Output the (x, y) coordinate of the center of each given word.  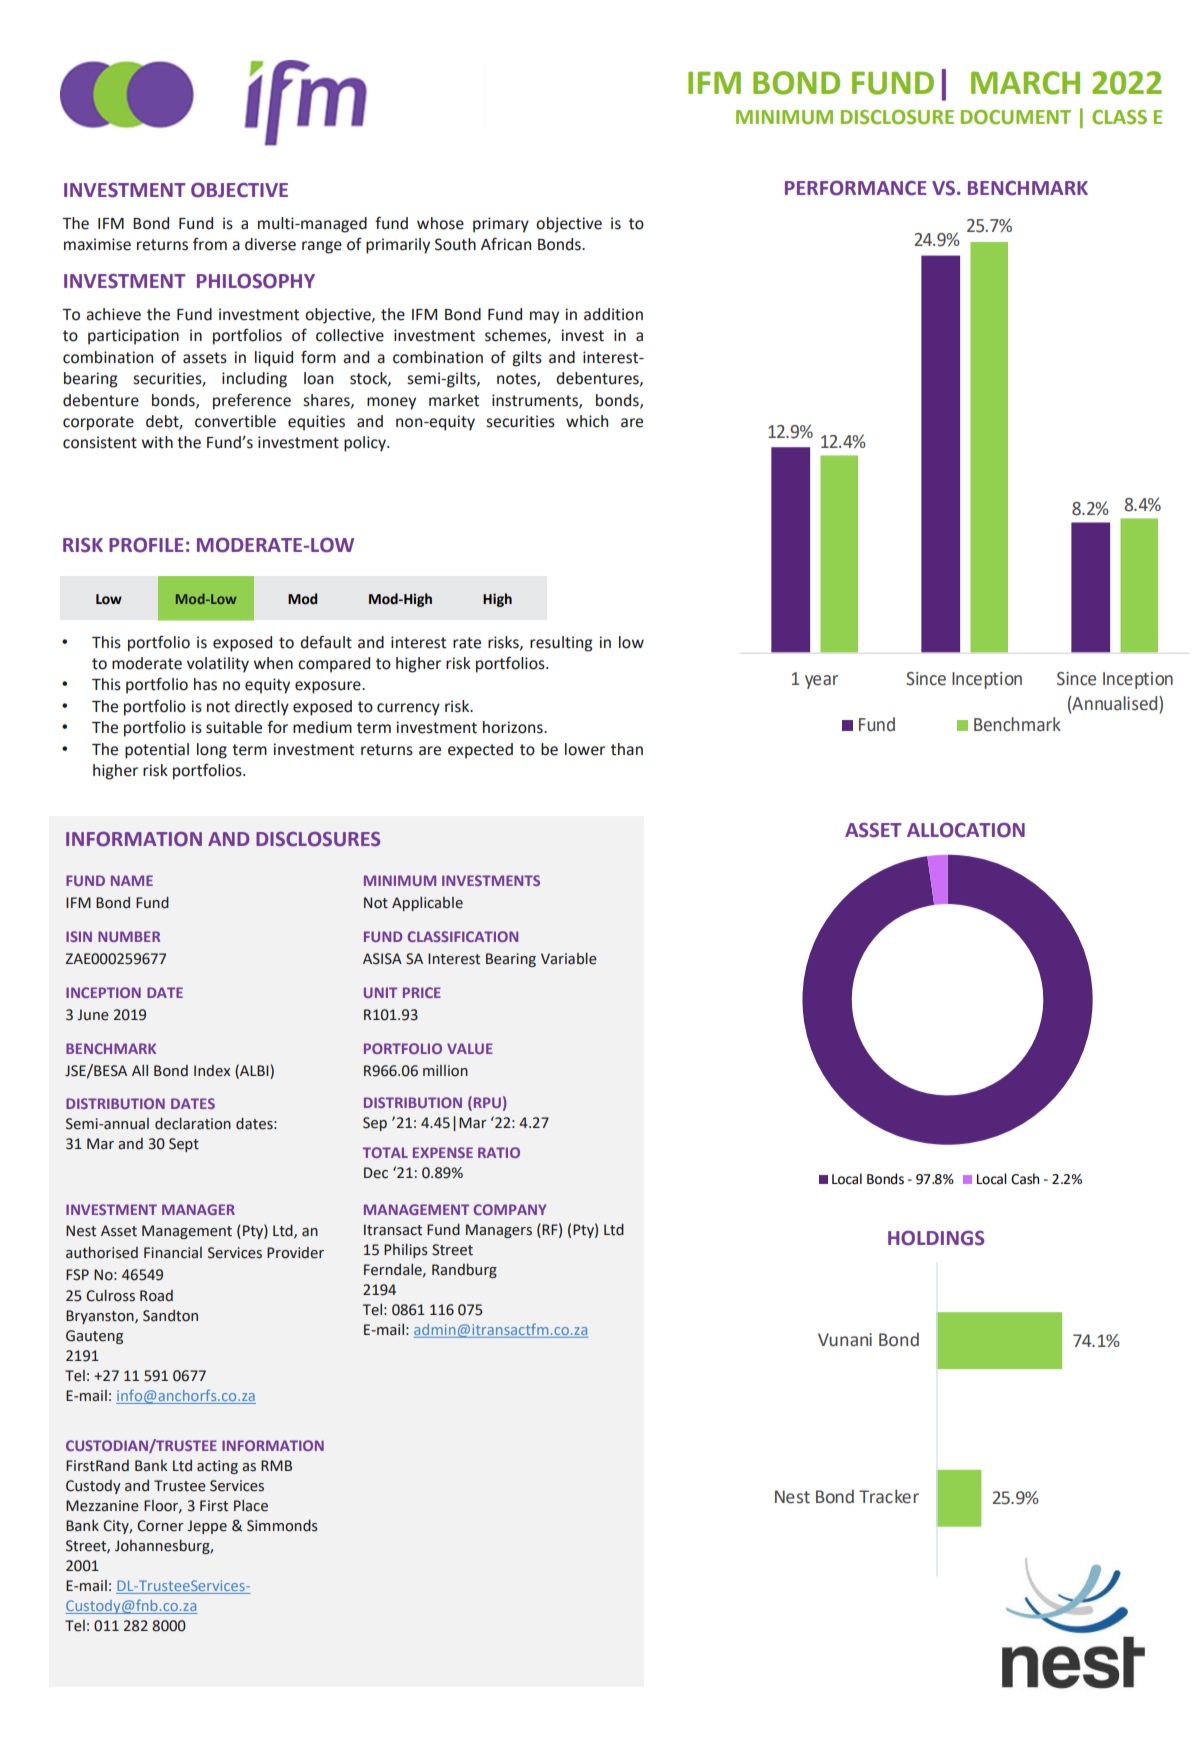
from (210, 244)
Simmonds (282, 1526)
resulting (561, 644)
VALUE (470, 1048)
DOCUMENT (1016, 117)
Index (212, 1071)
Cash (1025, 1179)
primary (501, 225)
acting (217, 1467)
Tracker (889, 1496)
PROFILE (146, 545)
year (821, 682)
